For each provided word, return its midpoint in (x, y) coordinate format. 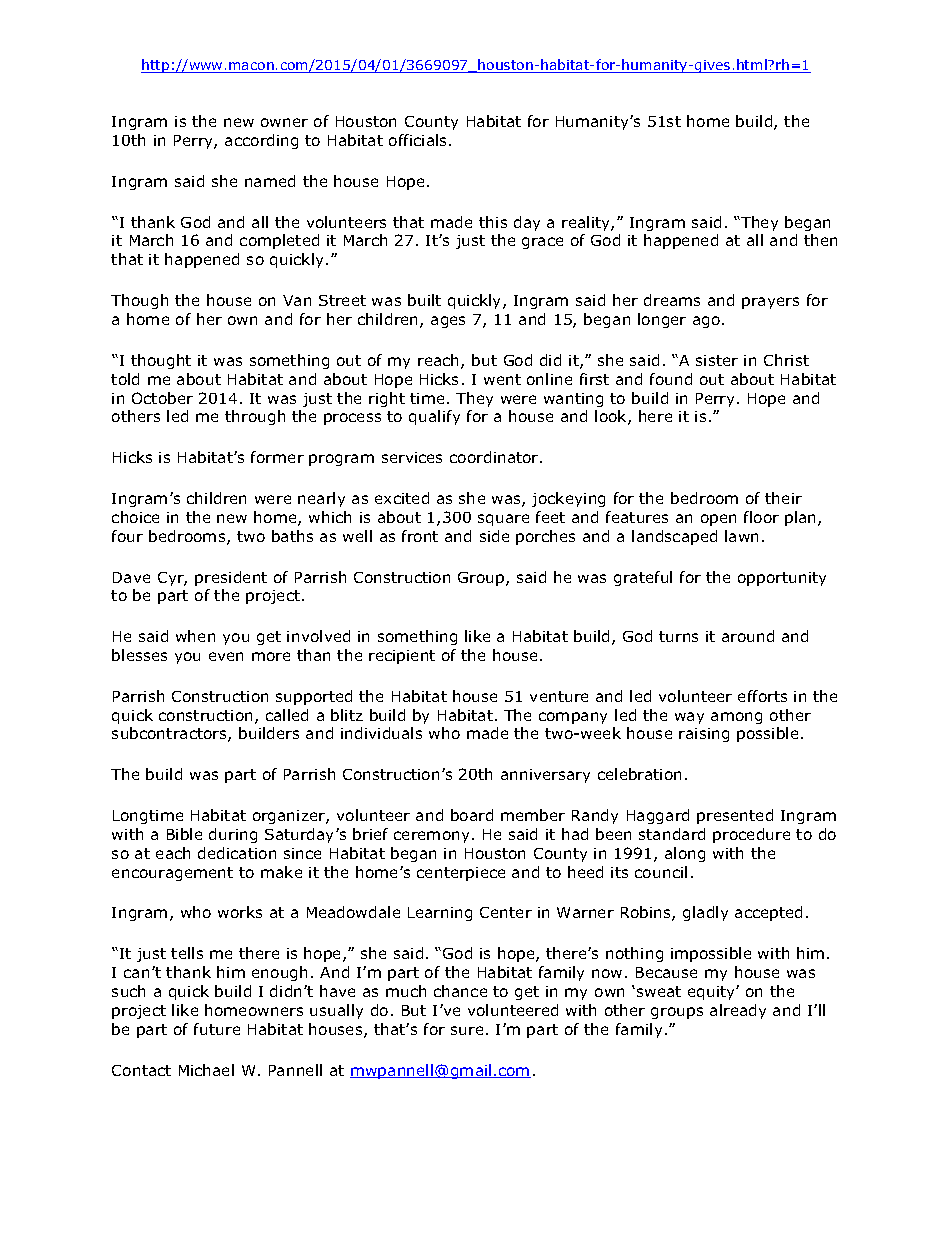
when (195, 636)
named (270, 181)
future (217, 1029)
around (748, 636)
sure (467, 1030)
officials (419, 140)
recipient (402, 657)
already (738, 1011)
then (820, 240)
